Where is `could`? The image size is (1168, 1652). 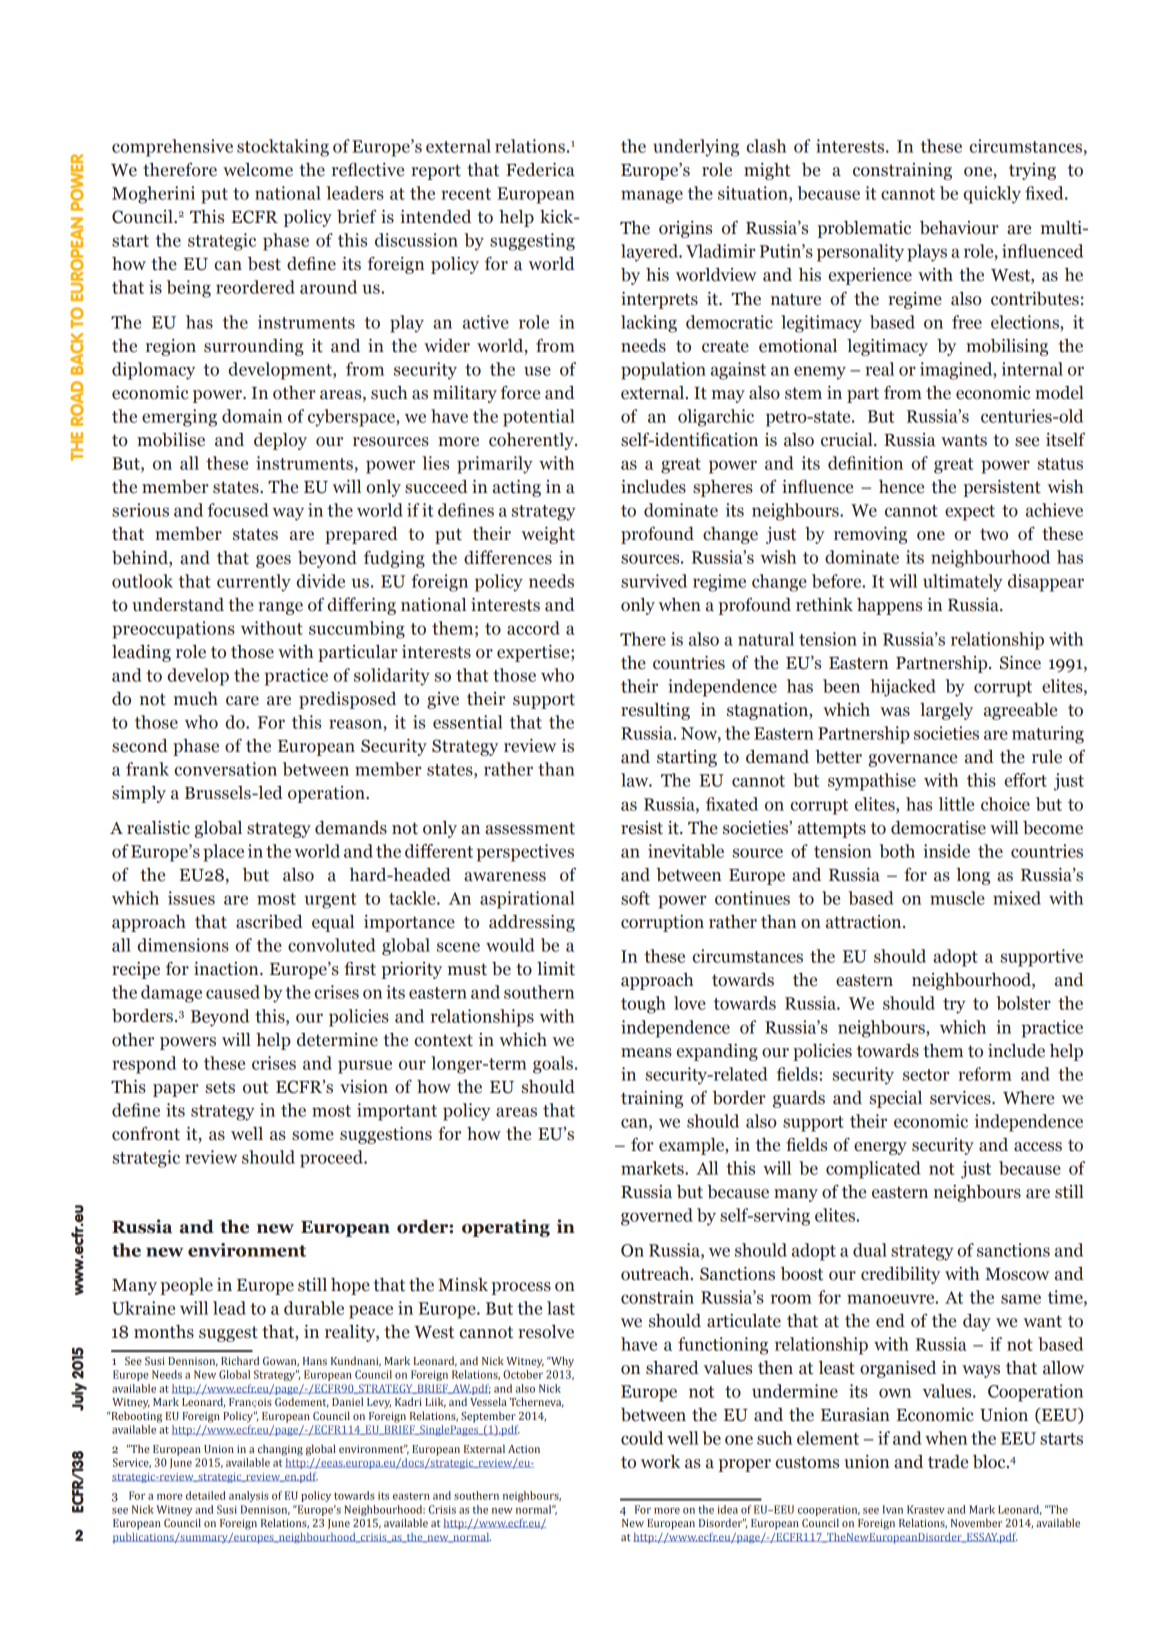 could is located at coordinates (642, 1438).
